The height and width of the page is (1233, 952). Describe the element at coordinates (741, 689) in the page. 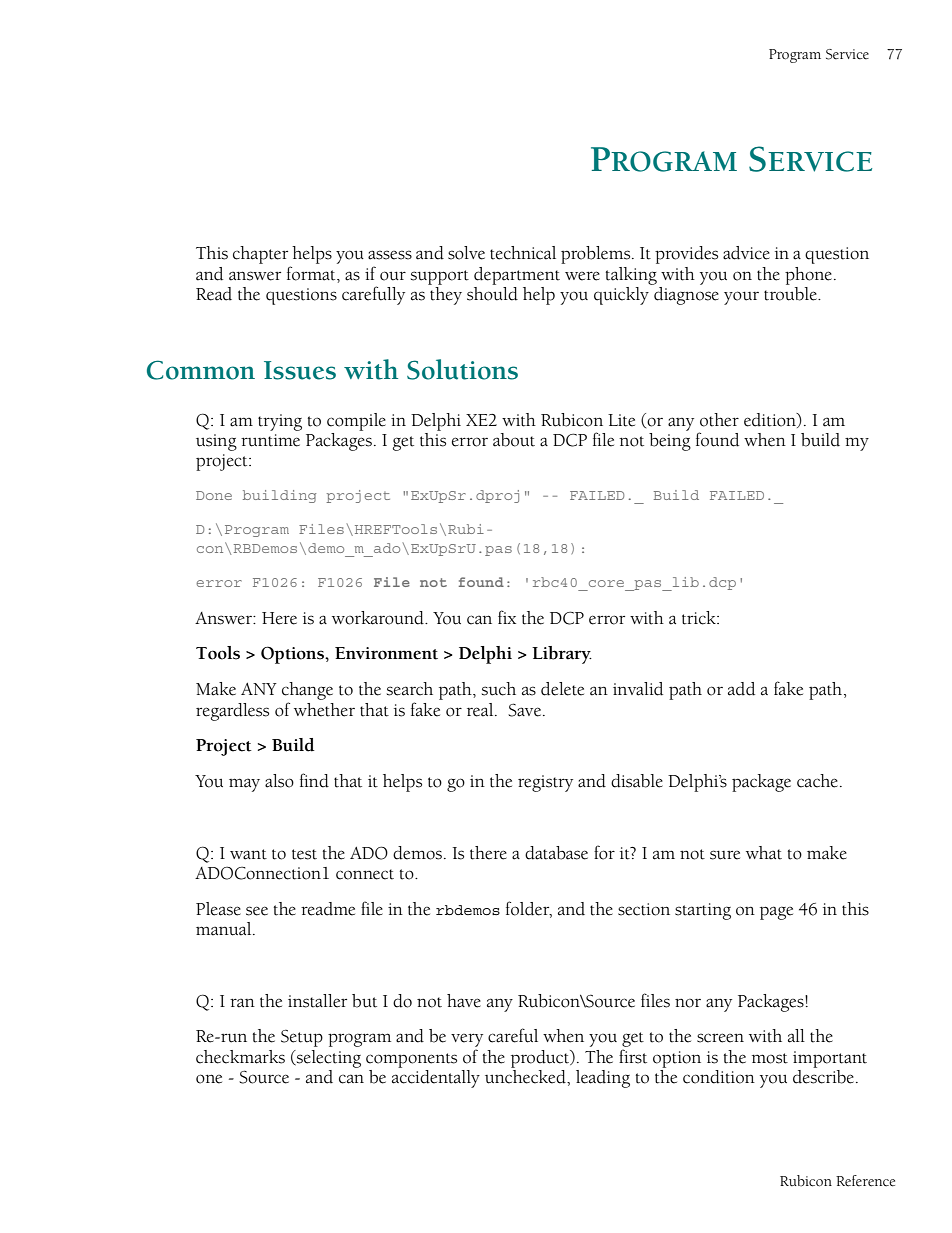

I see `add` at that location.
